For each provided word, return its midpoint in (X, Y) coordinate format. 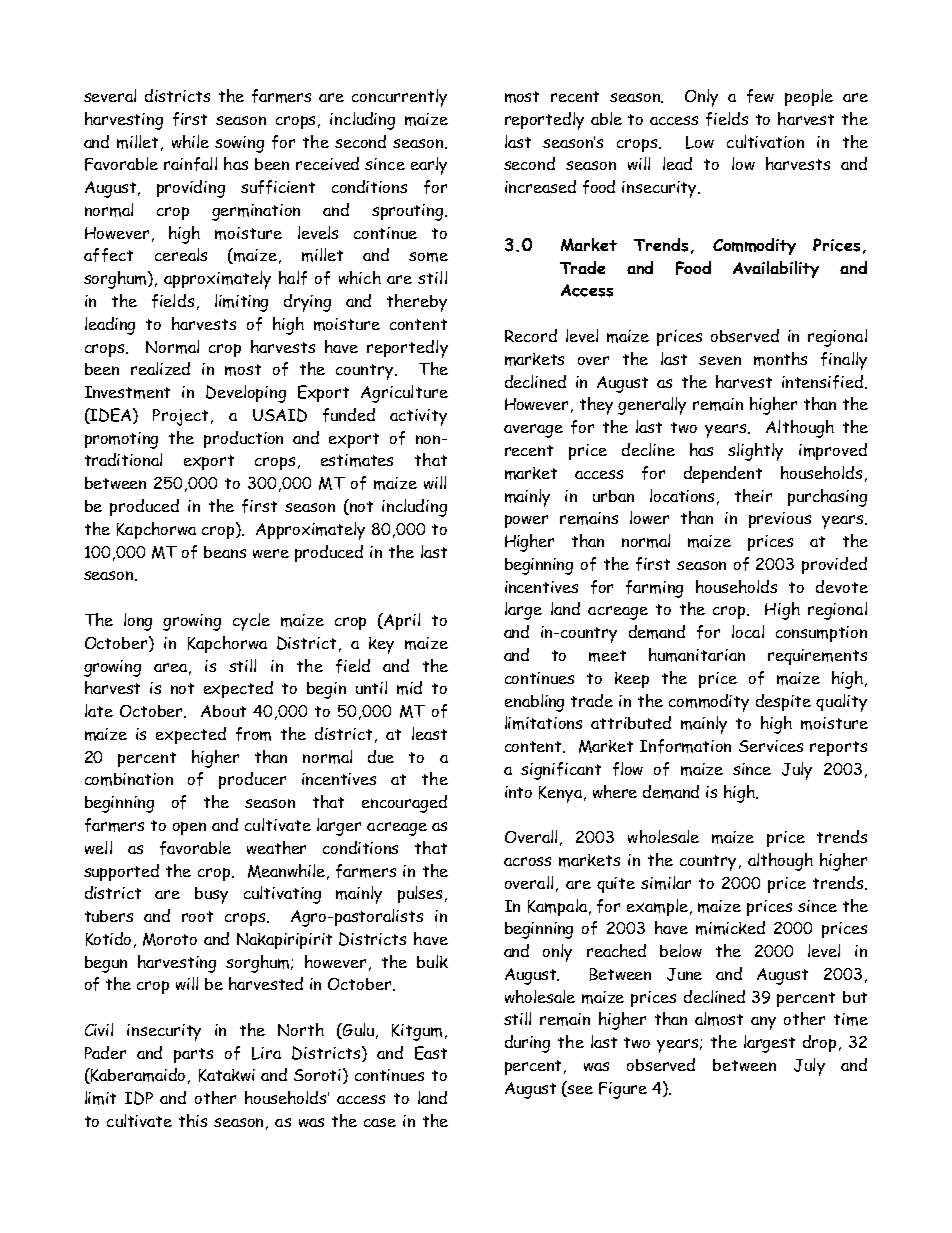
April (402, 621)
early (429, 166)
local (748, 631)
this (193, 1120)
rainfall (190, 164)
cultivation (765, 141)
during (527, 1044)
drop (819, 1043)
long (138, 622)
